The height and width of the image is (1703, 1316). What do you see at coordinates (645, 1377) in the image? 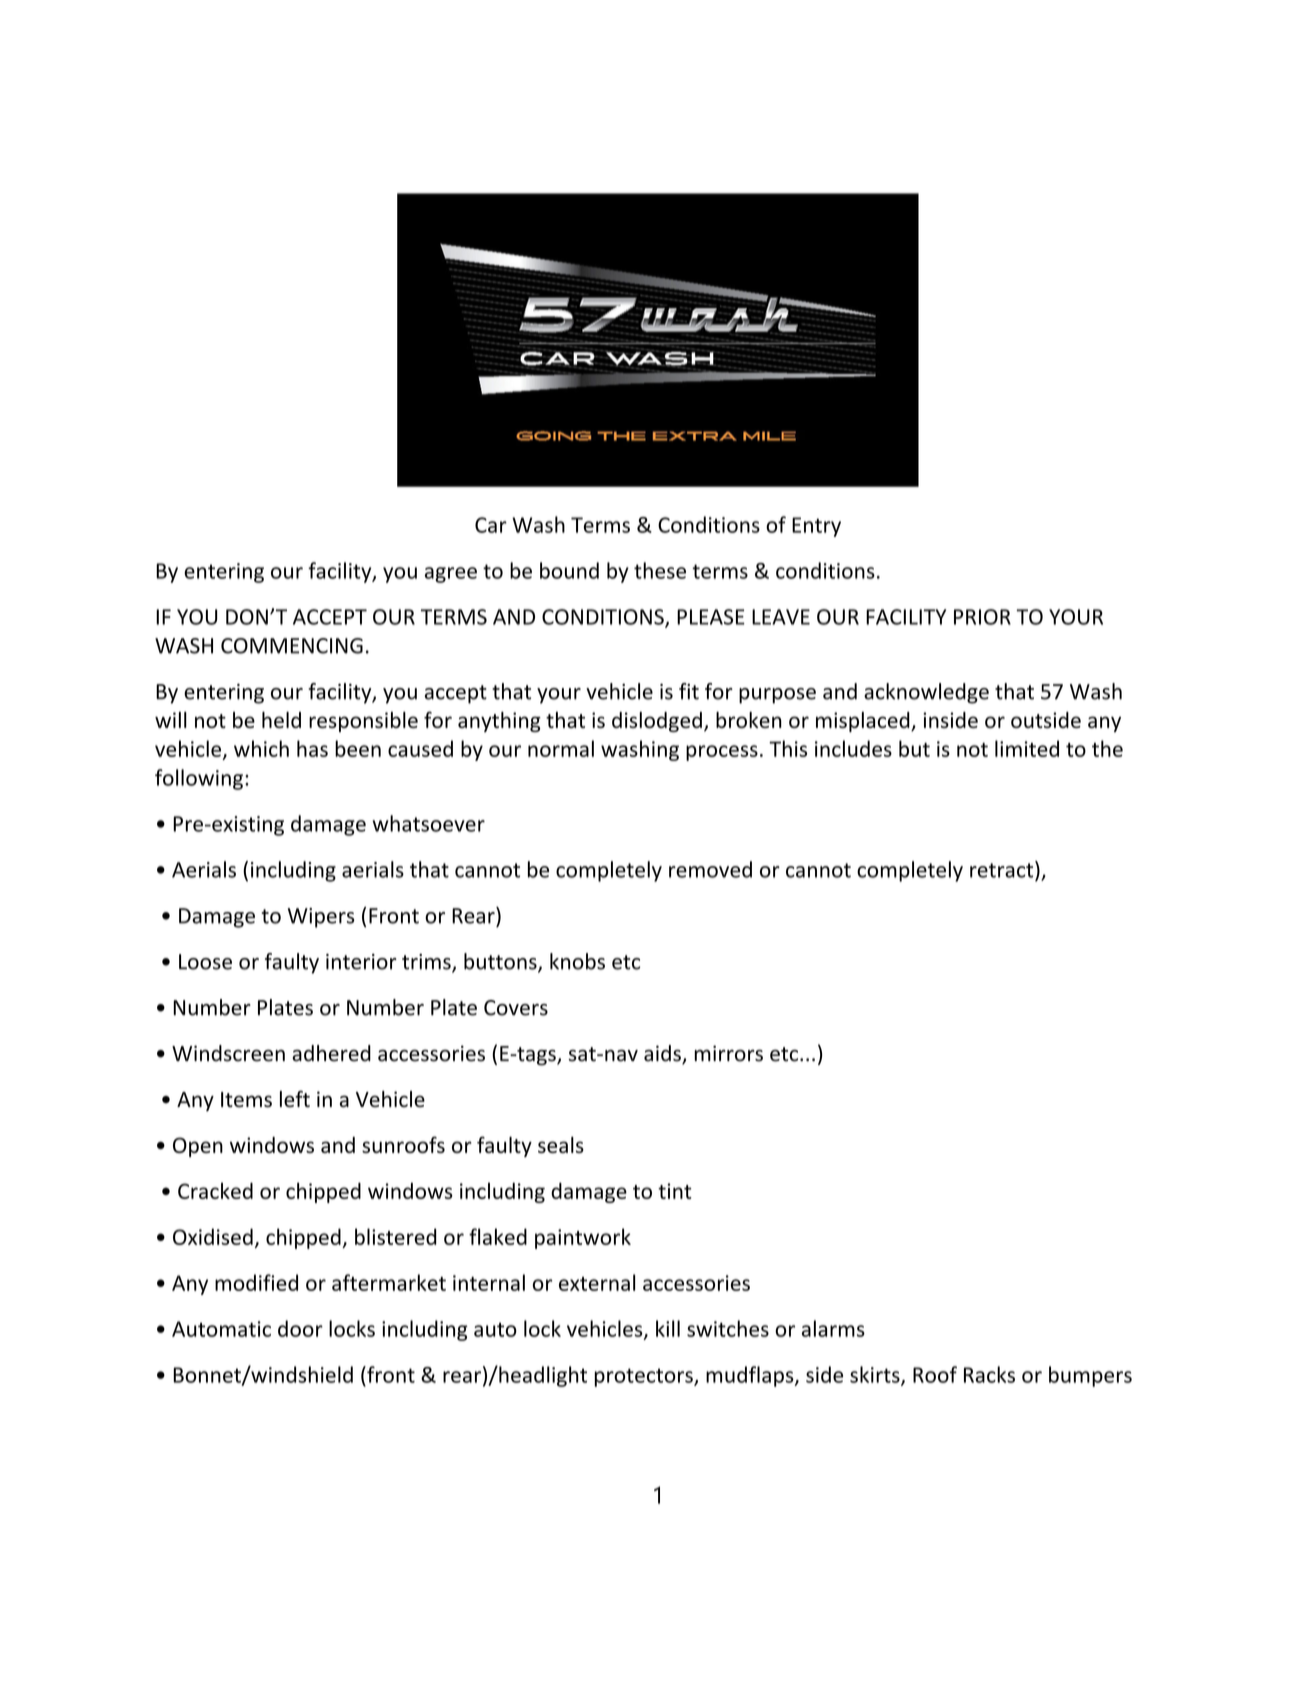
I see `protectors` at bounding box center [645, 1377].
